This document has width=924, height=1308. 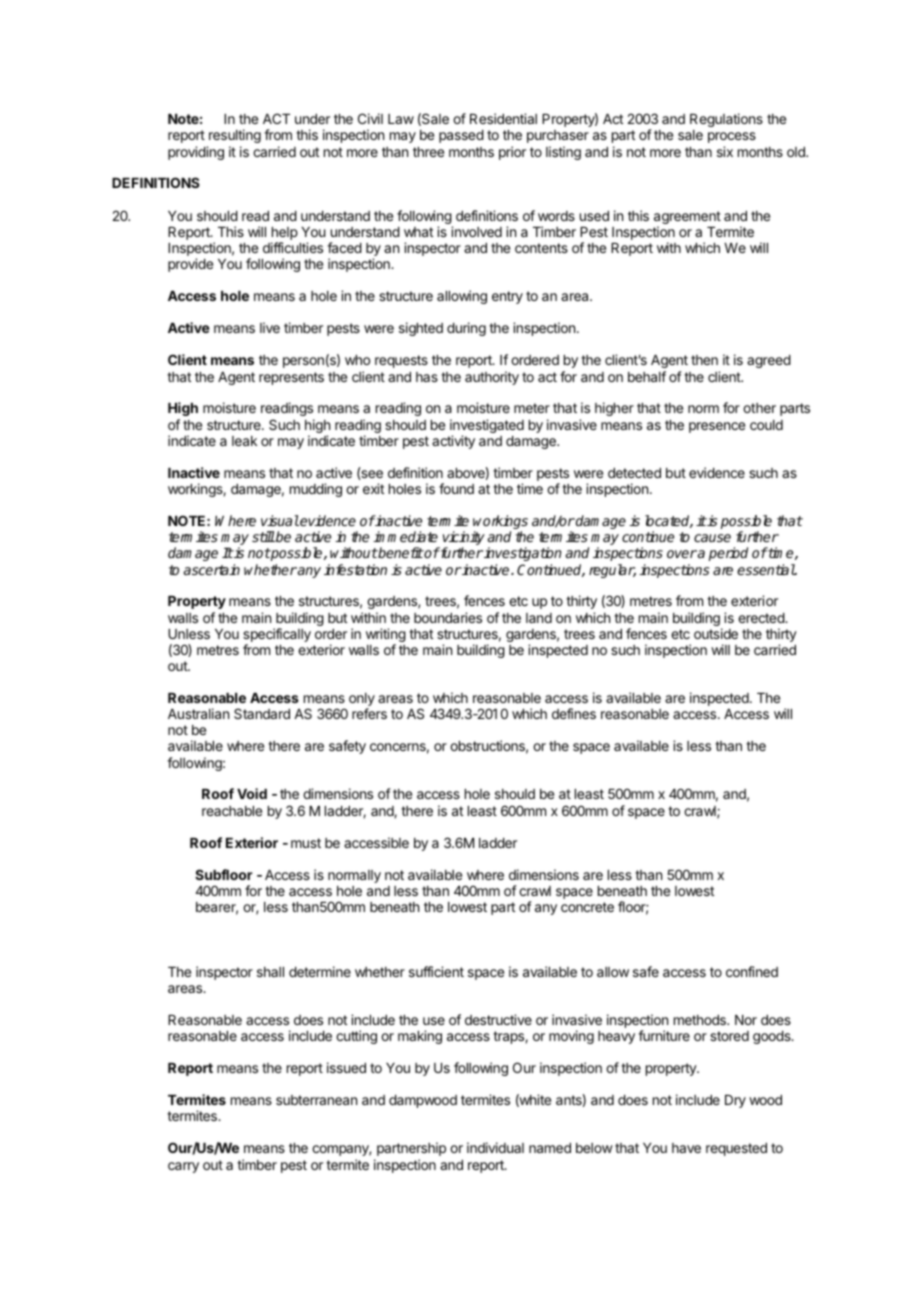 I want to click on prior, so click(x=512, y=153).
